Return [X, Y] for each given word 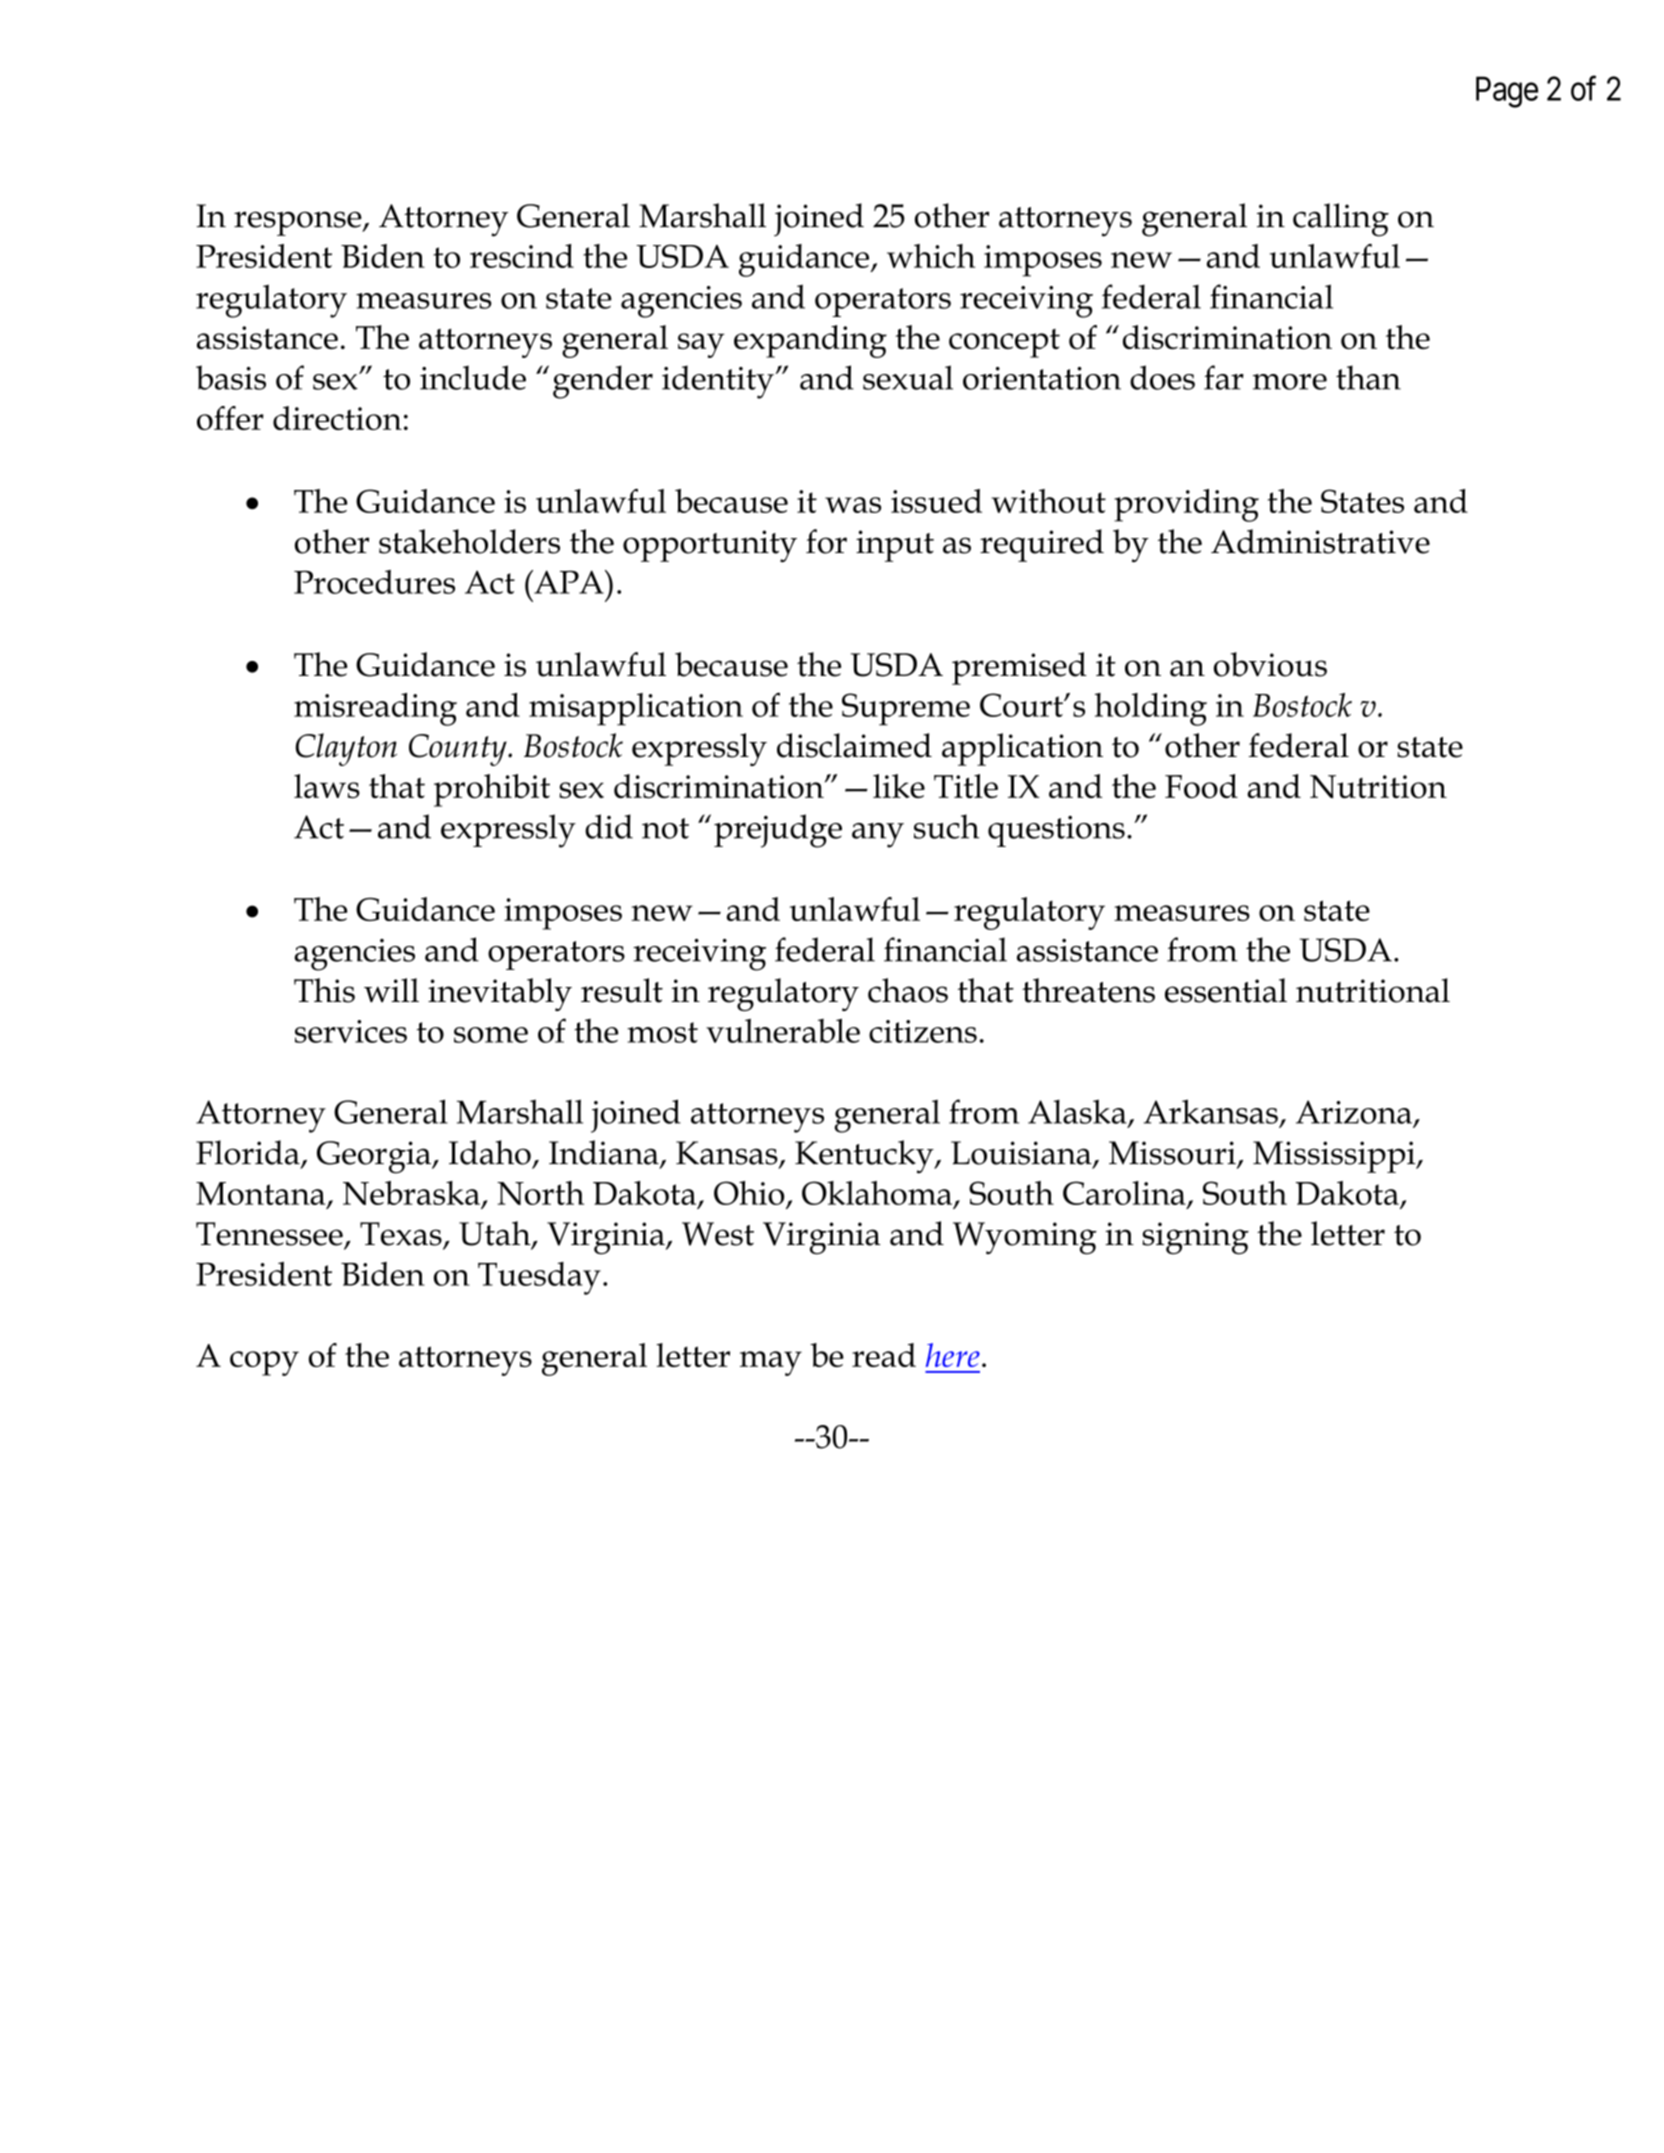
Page [1507, 92]
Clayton [346, 749]
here [953, 1355]
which [931, 256]
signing [1195, 1238]
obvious [1270, 664]
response [299, 223]
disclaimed [854, 745]
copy [264, 1363]
